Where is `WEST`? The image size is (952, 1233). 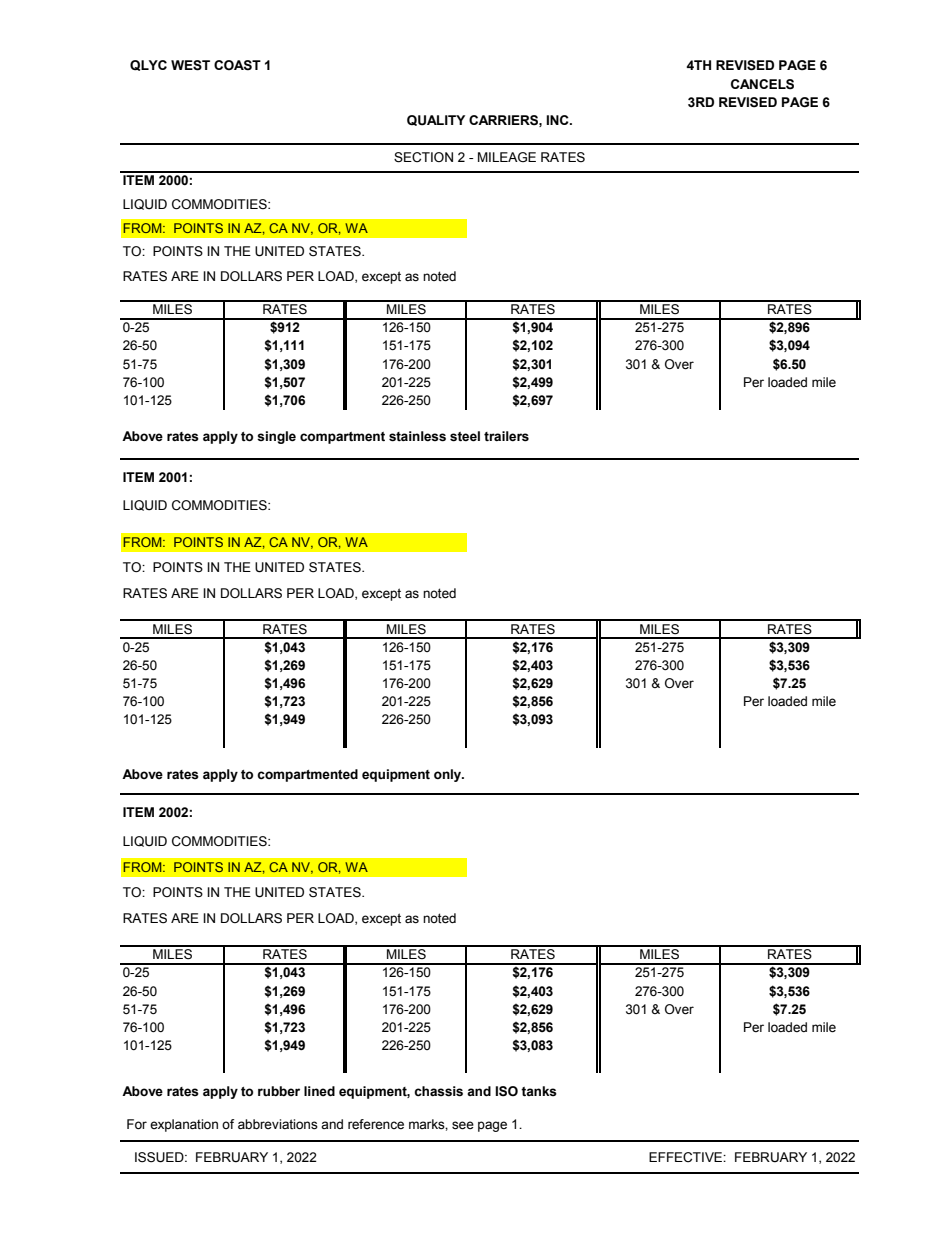 WEST is located at coordinates (190, 65).
